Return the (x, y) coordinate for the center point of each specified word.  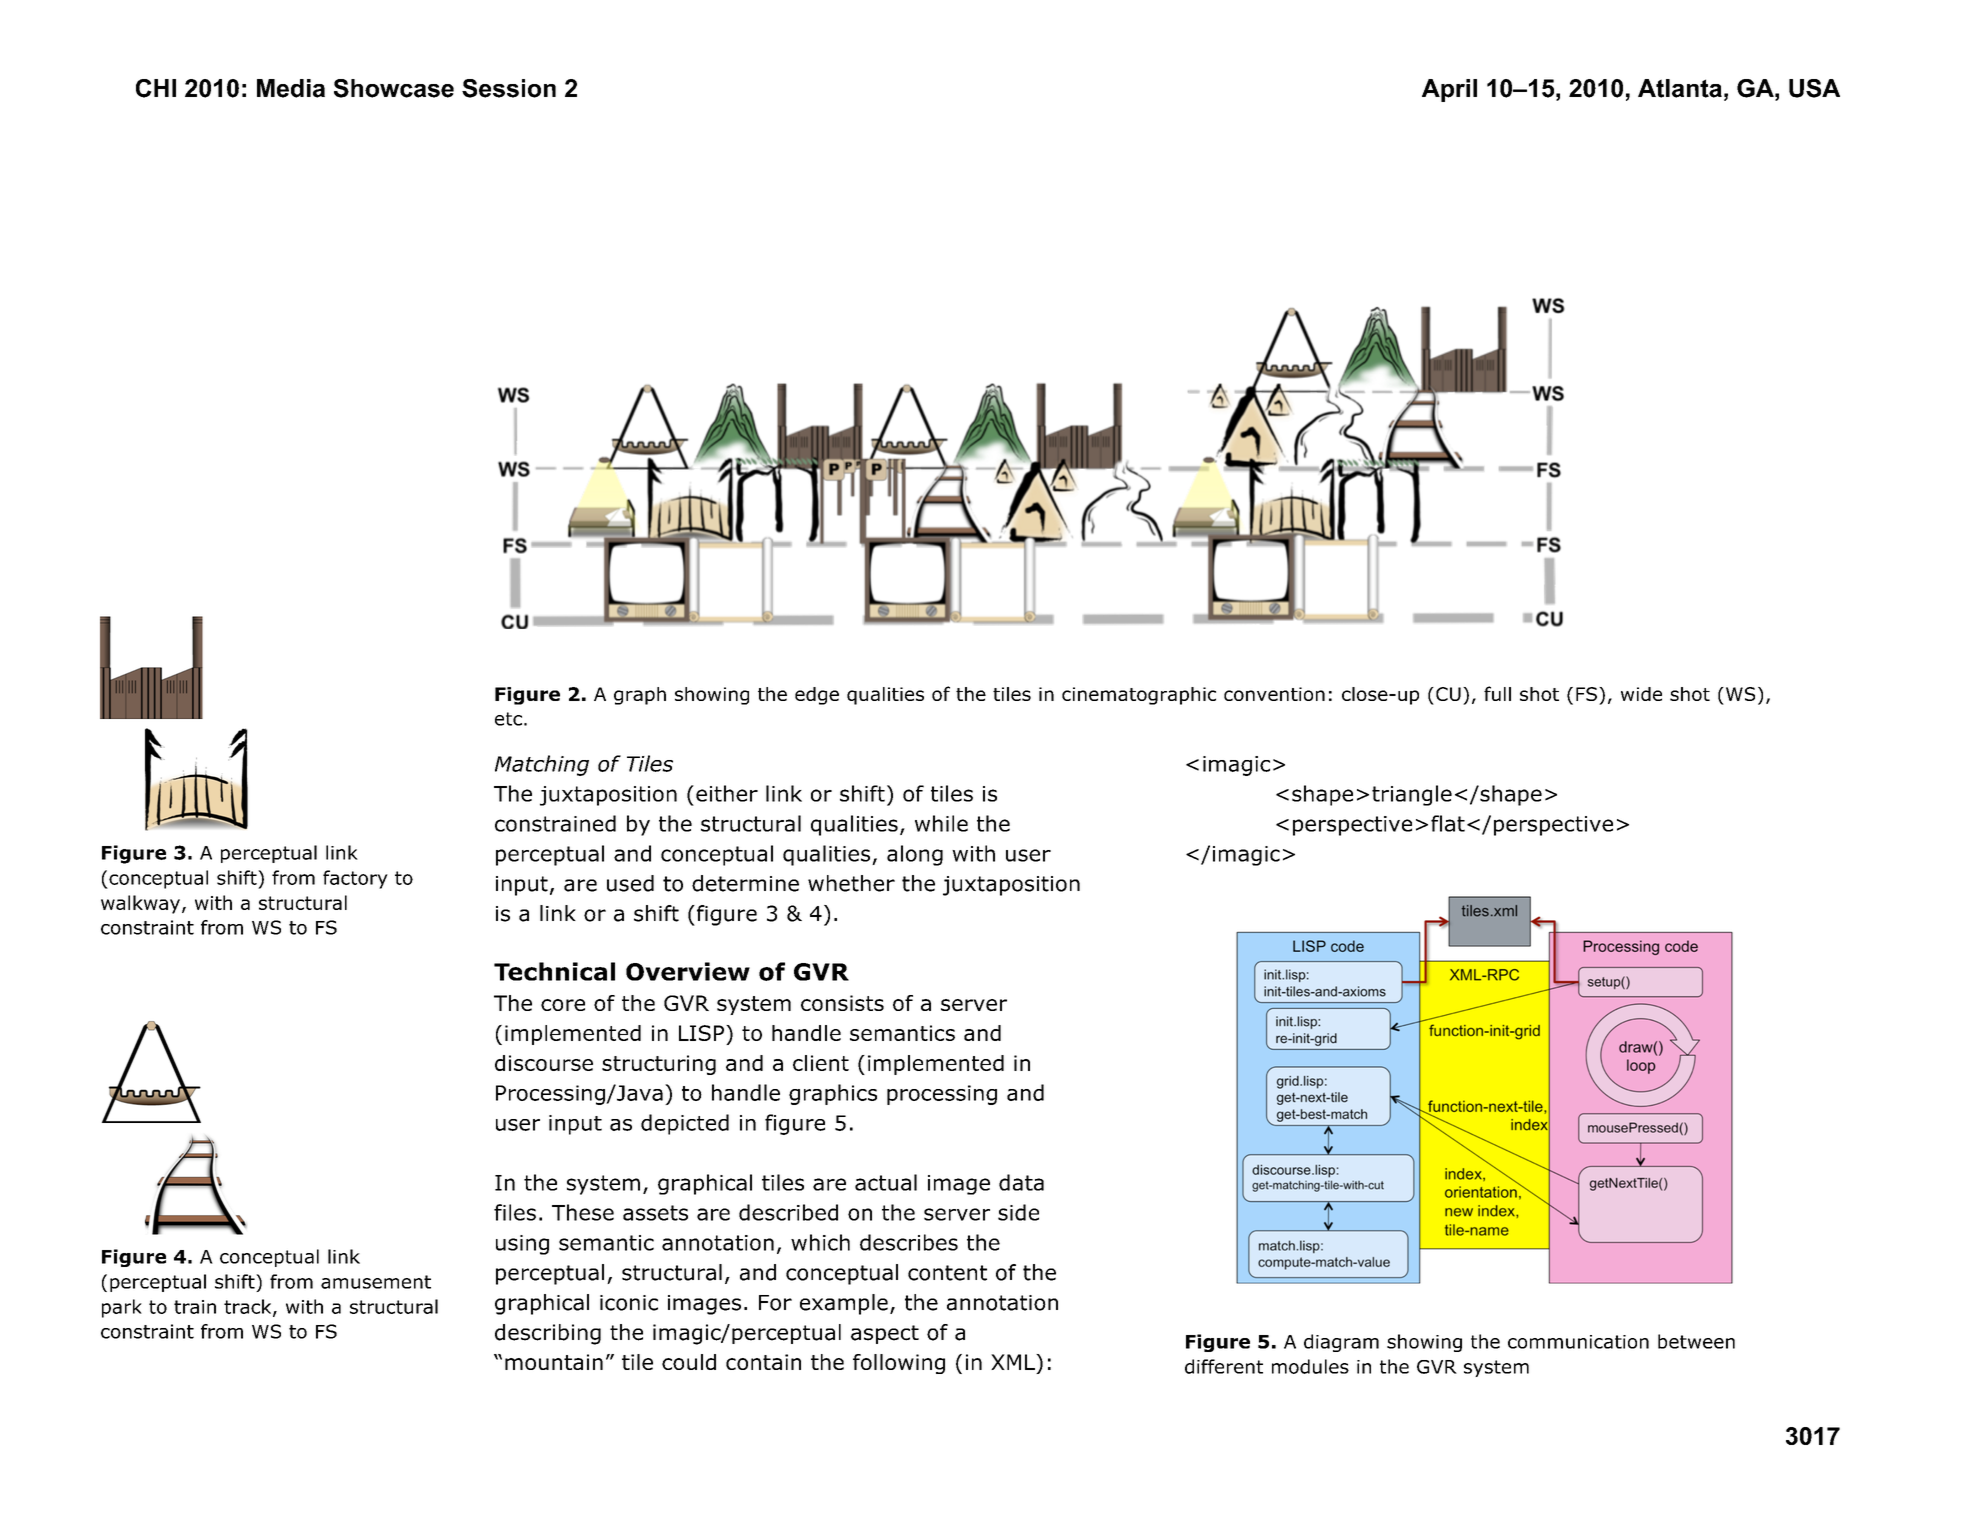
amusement (376, 1282)
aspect (885, 1334)
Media (291, 88)
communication (1578, 1342)
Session (509, 88)
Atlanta (1680, 88)
